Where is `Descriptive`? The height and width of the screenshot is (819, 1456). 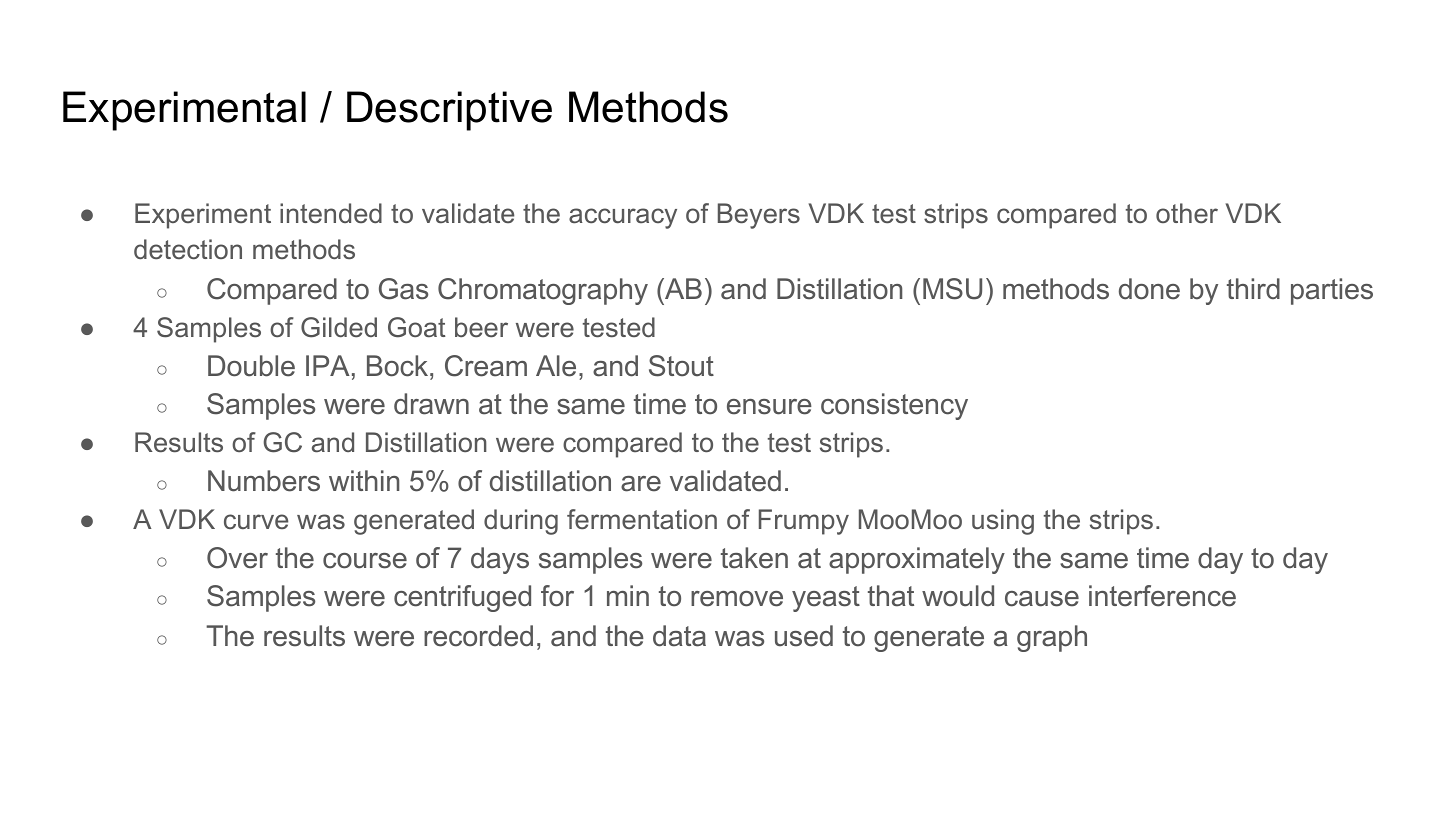 Descriptive is located at coordinates (449, 111).
